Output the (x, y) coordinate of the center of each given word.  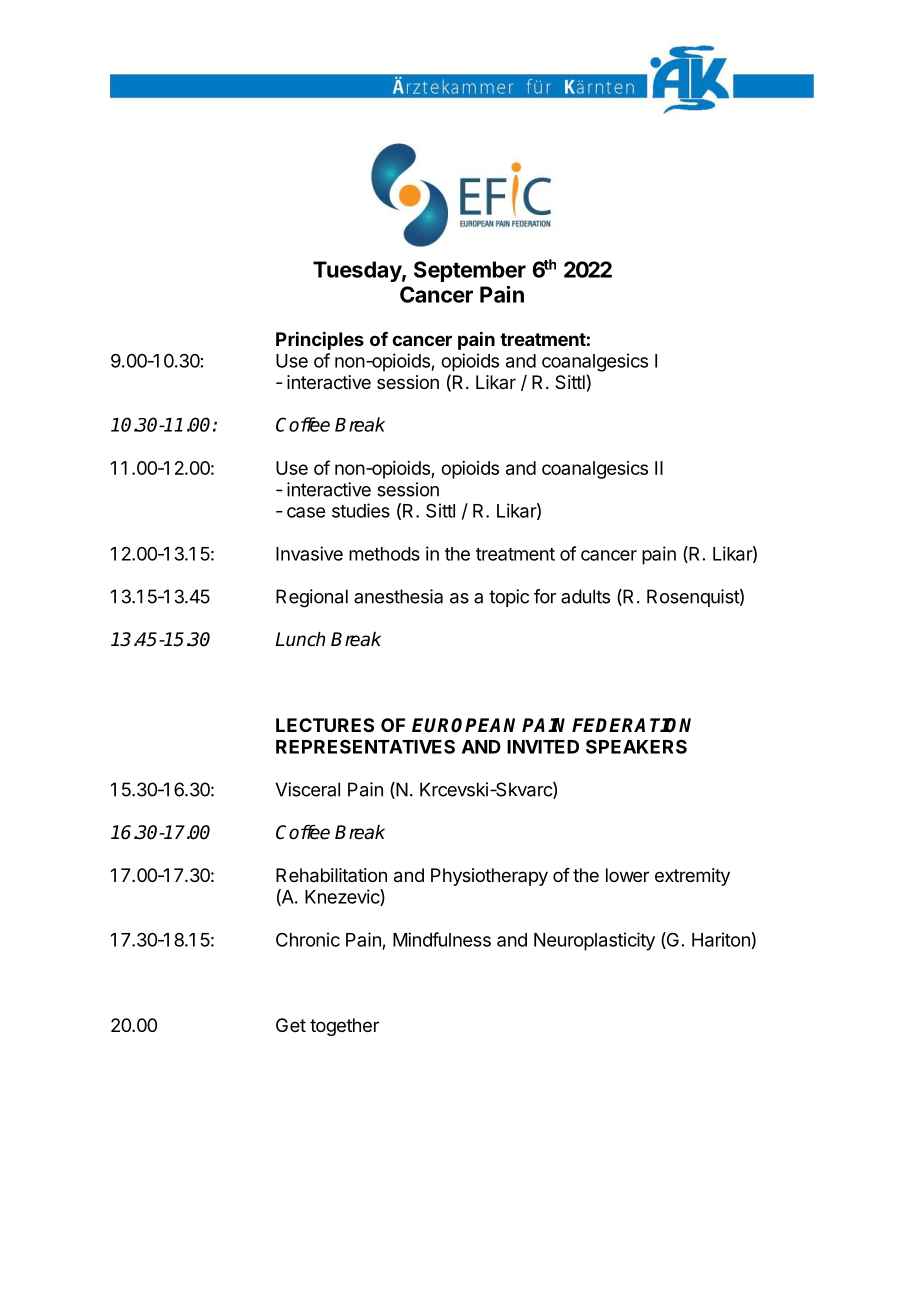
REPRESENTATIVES (365, 746)
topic (509, 598)
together (344, 1027)
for (545, 596)
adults (585, 596)
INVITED (543, 747)
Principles (320, 340)
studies (361, 510)
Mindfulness (442, 939)
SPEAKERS (636, 746)
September (470, 271)
